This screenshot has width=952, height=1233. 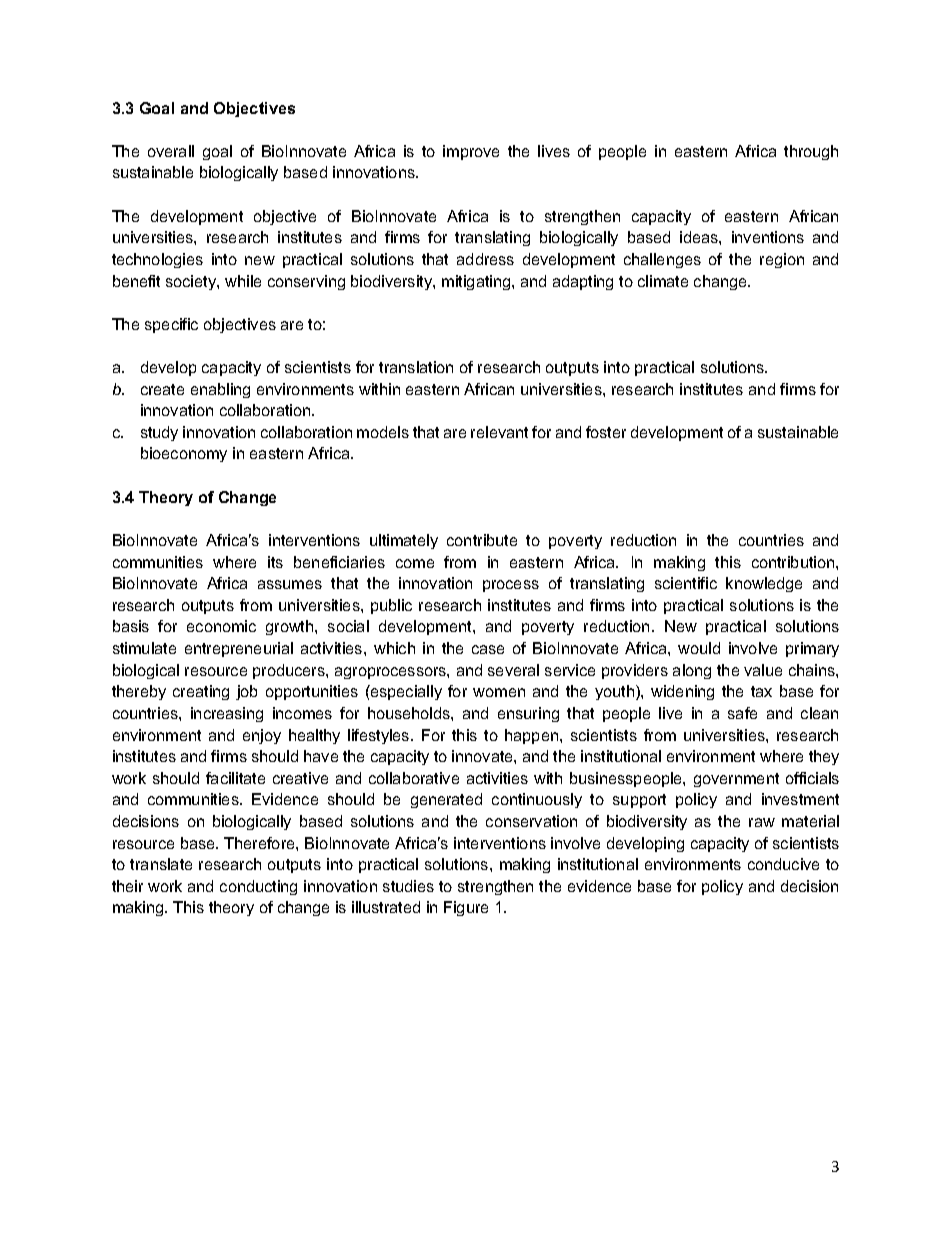 What do you see at coordinates (606, 432) in the screenshot?
I see `foster` at bounding box center [606, 432].
